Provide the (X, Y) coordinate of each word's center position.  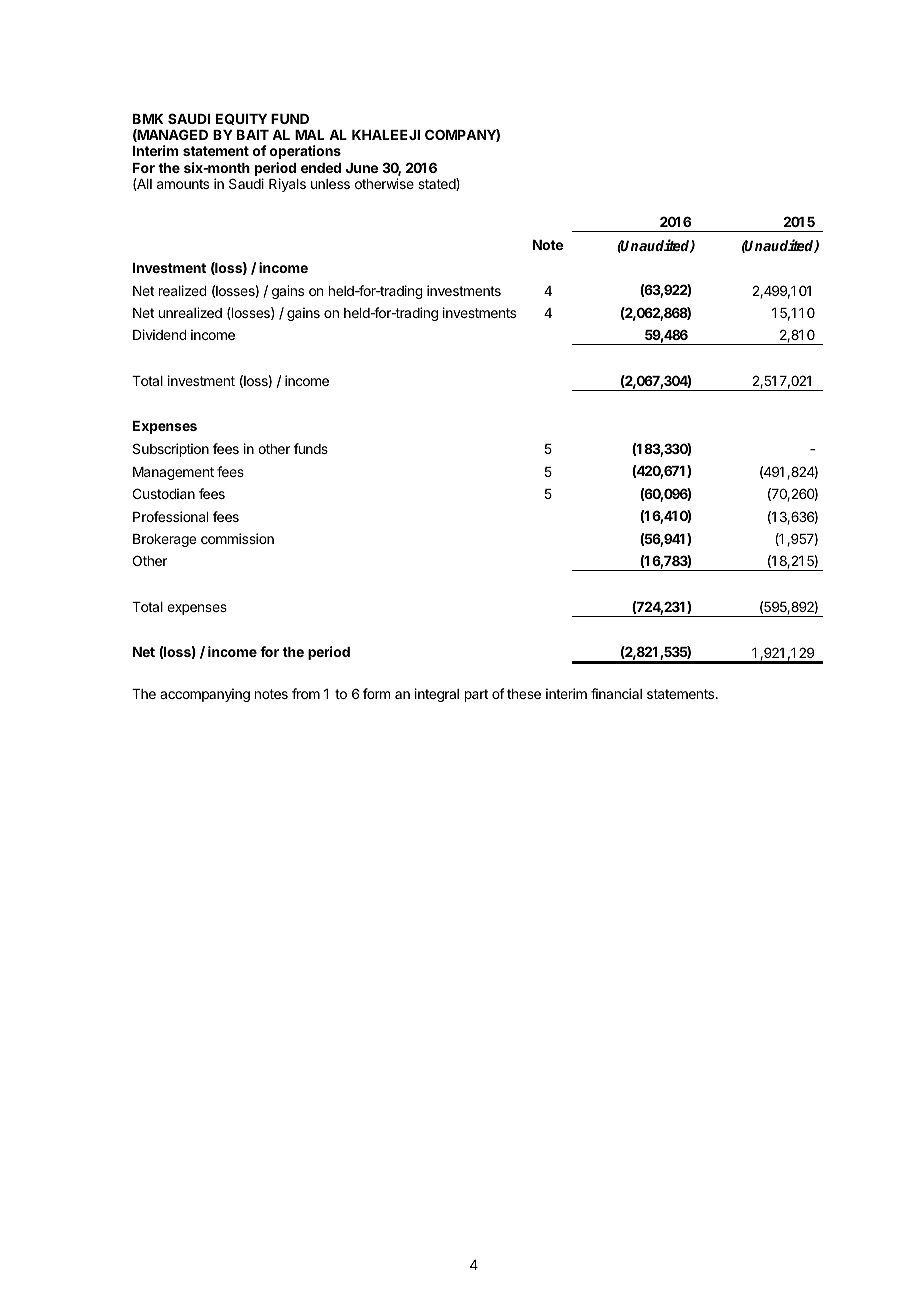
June (362, 168)
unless (330, 184)
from (306, 693)
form (376, 693)
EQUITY (241, 119)
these (524, 694)
